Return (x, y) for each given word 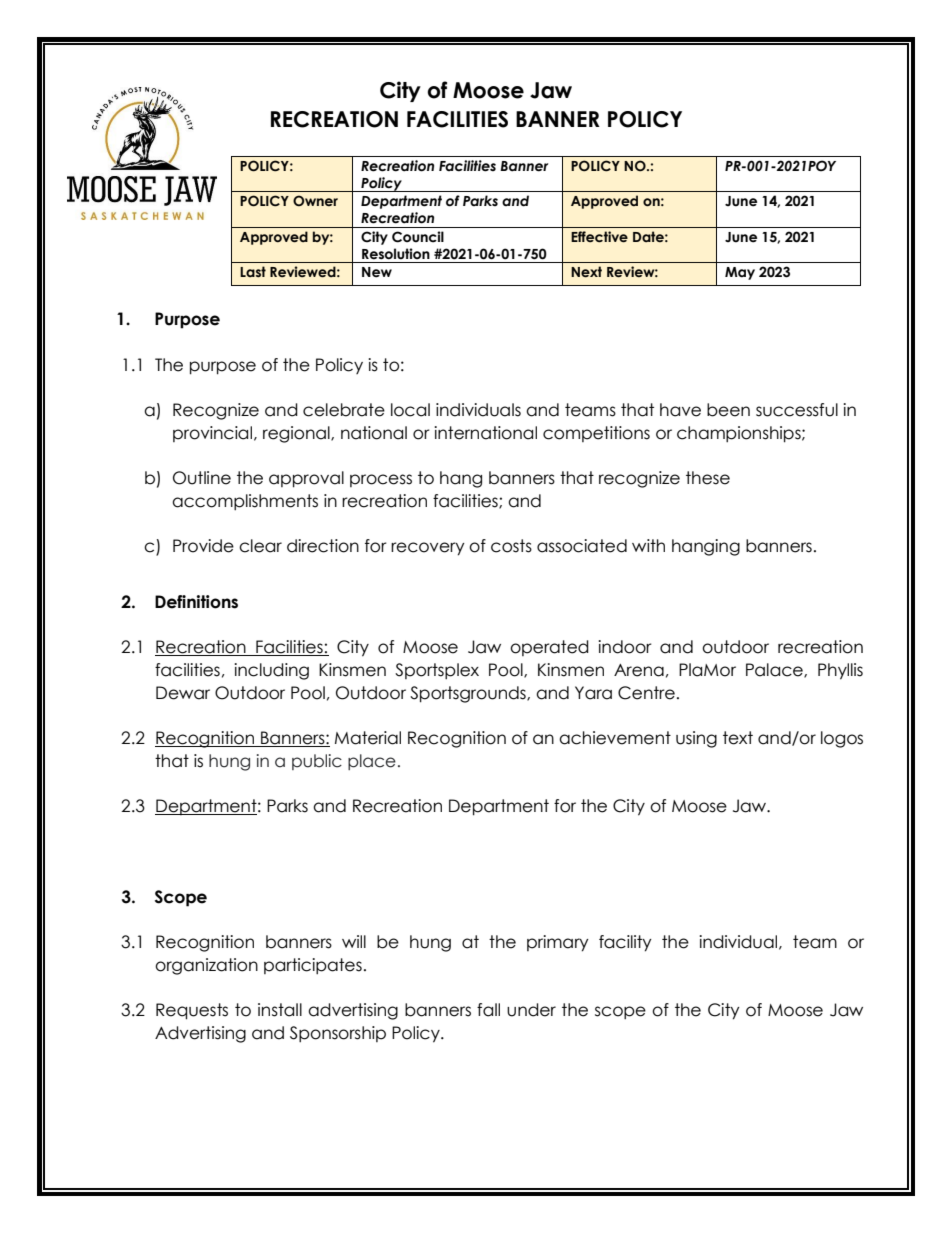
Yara (593, 693)
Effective (599, 237)
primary (558, 943)
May (740, 273)
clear (260, 546)
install (280, 1010)
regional (297, 434)
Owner (315, 200)
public (317, 762)
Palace (775, 670)
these (708, 478)
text (738, 738)
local (410, 410)
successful (797, 410)
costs (511, 546)
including (271, 671)
